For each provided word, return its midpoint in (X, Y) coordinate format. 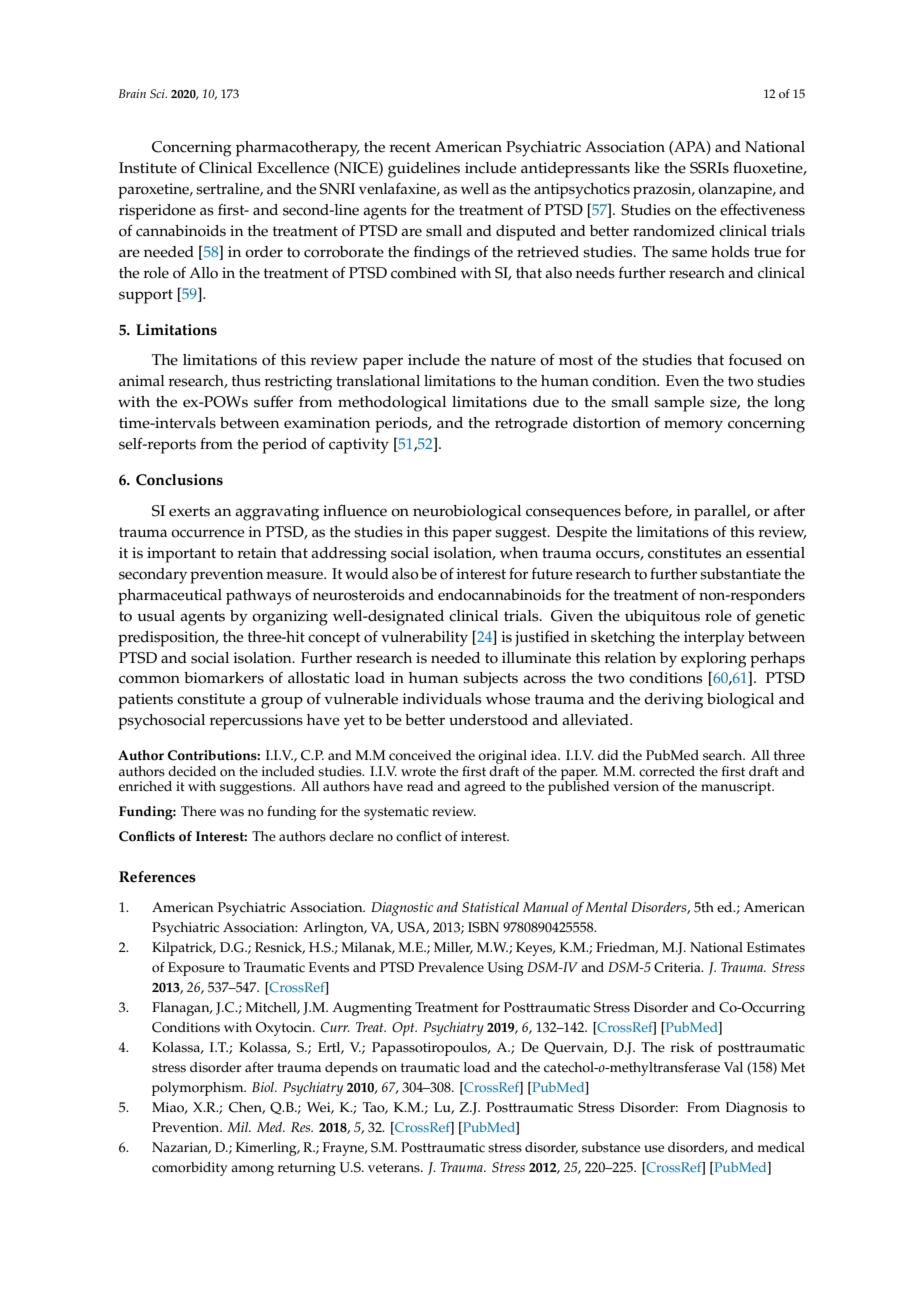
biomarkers (224, 678)
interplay (714, 639)
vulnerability (424, 639)
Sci (158, 93)
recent (410, 147)
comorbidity (190, 1169)
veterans (395, 1168)
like (647, 168)
